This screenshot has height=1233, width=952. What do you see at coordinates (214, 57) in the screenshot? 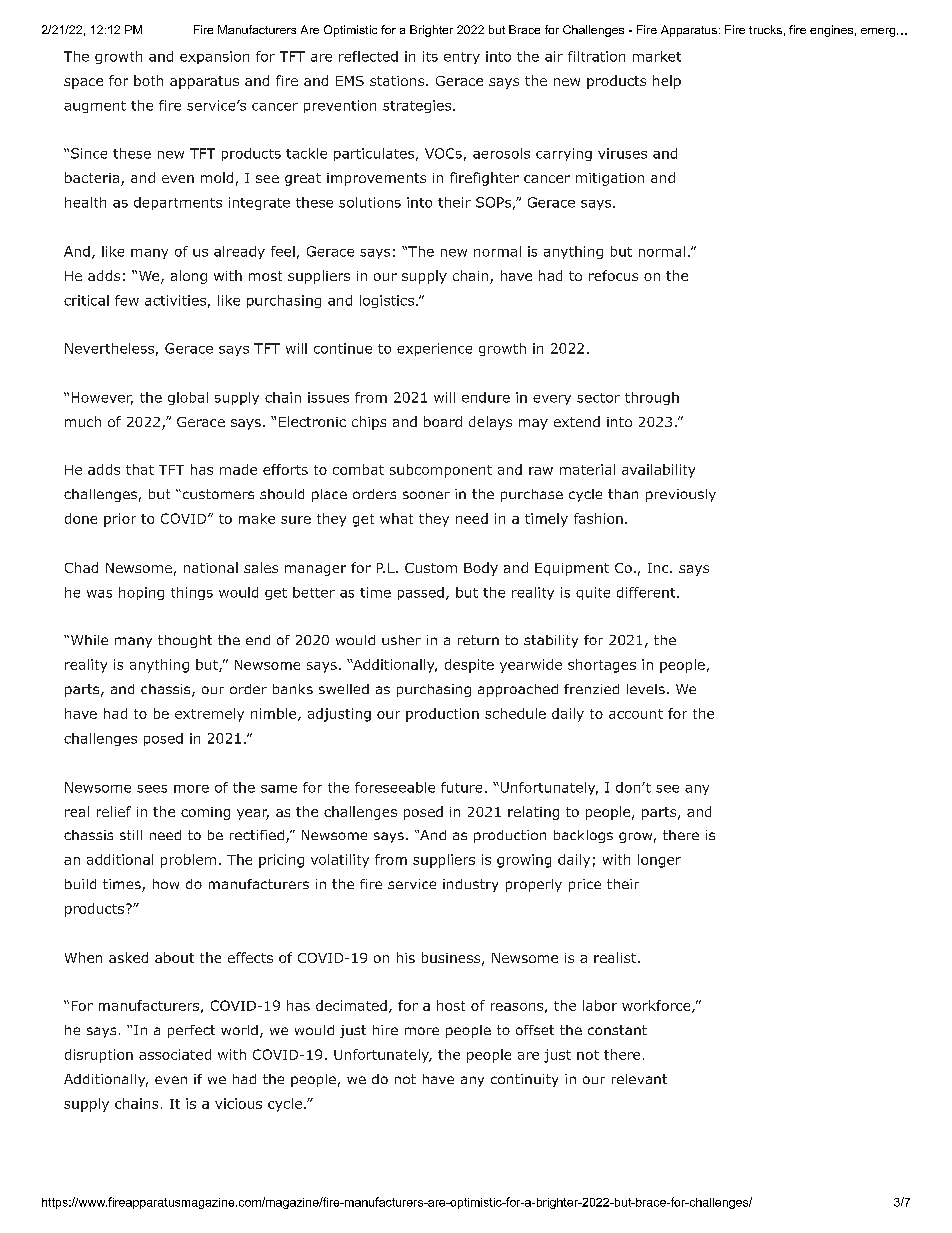
I see `expansion` at bounding box center [214, 57].
